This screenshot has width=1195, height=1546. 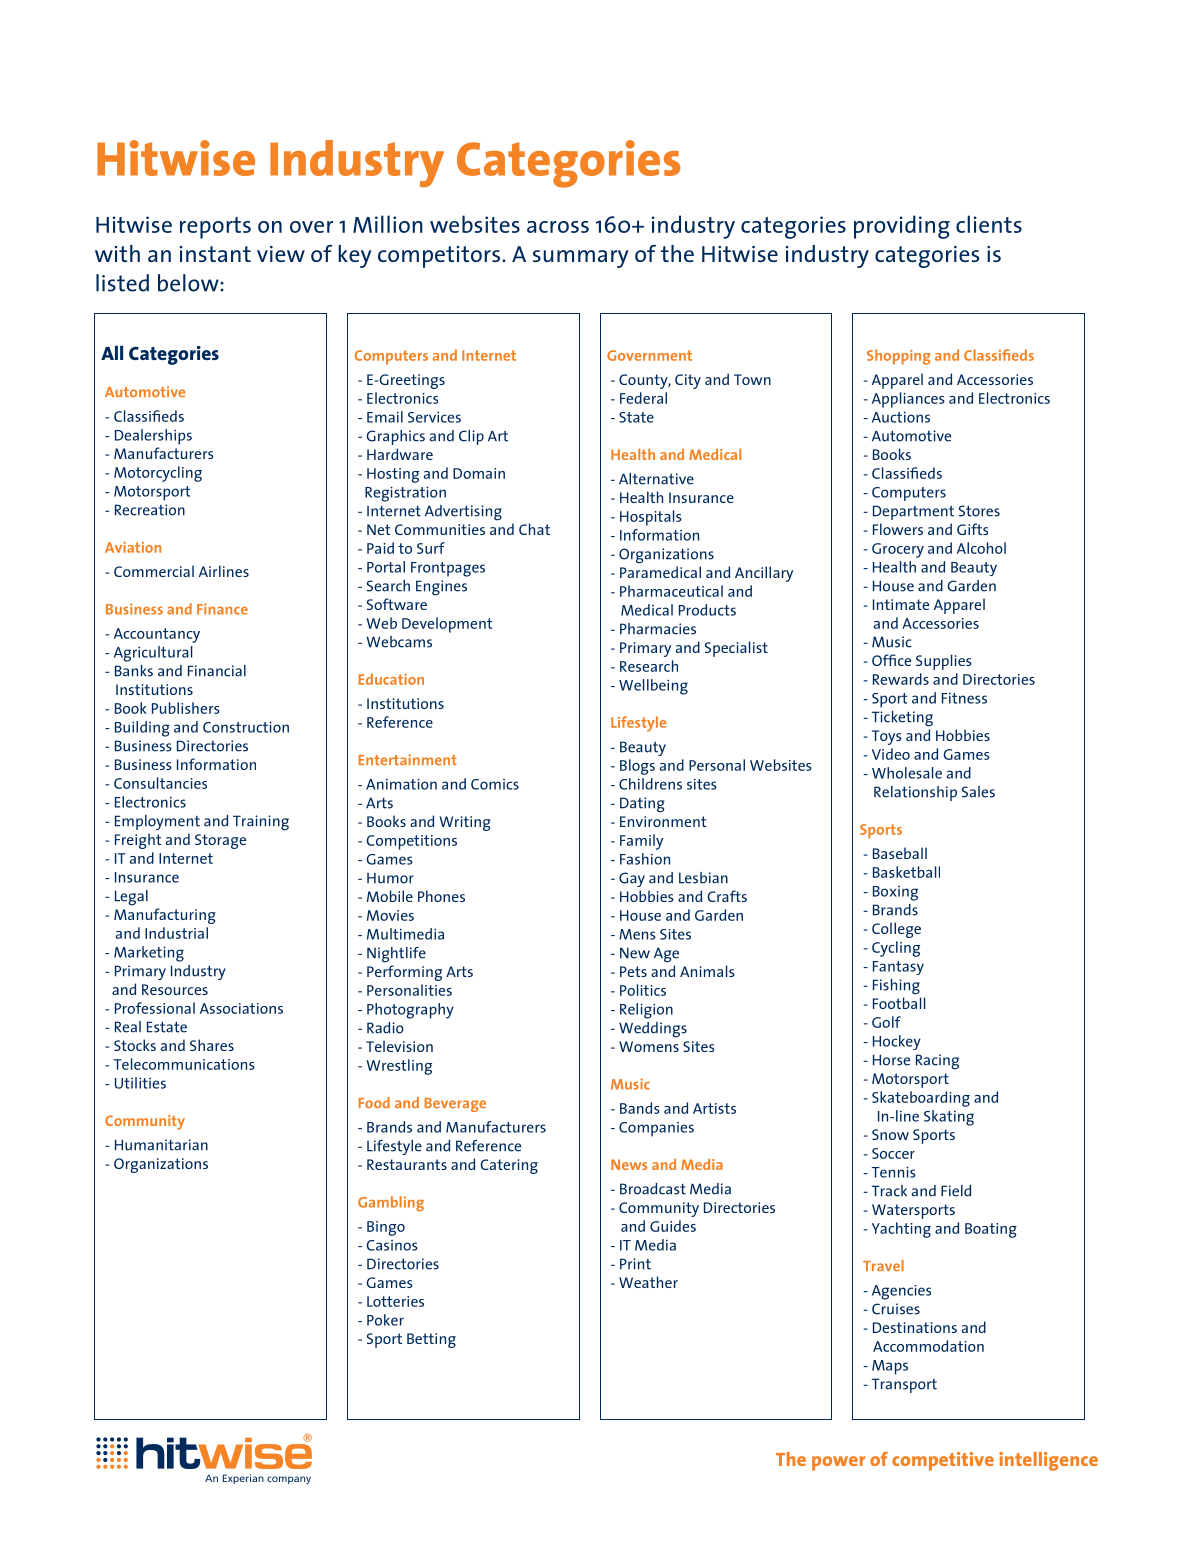 I want to click on Storage, so click(x=220, y=841).
